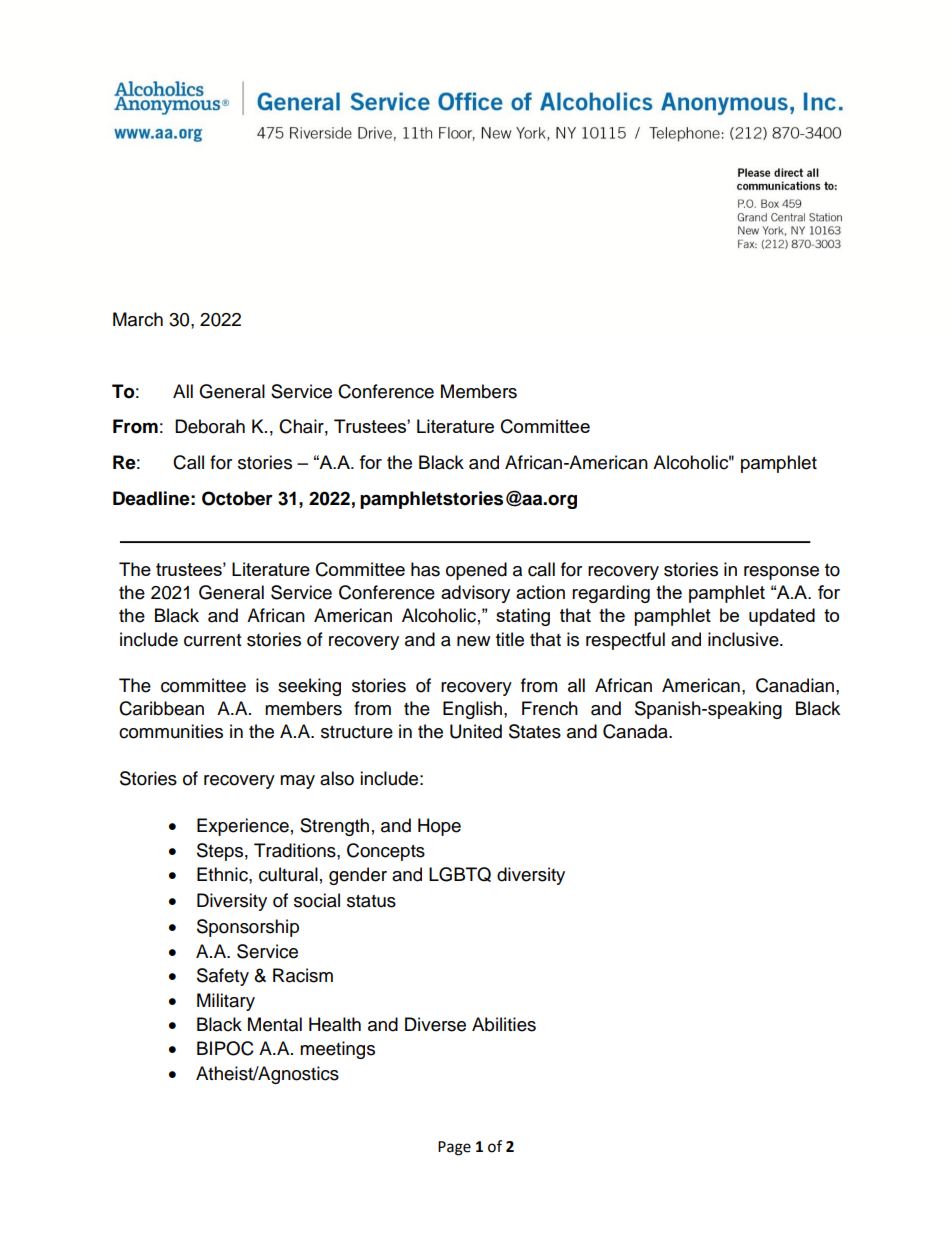  I want to click on Page, so click(454, 1148).
